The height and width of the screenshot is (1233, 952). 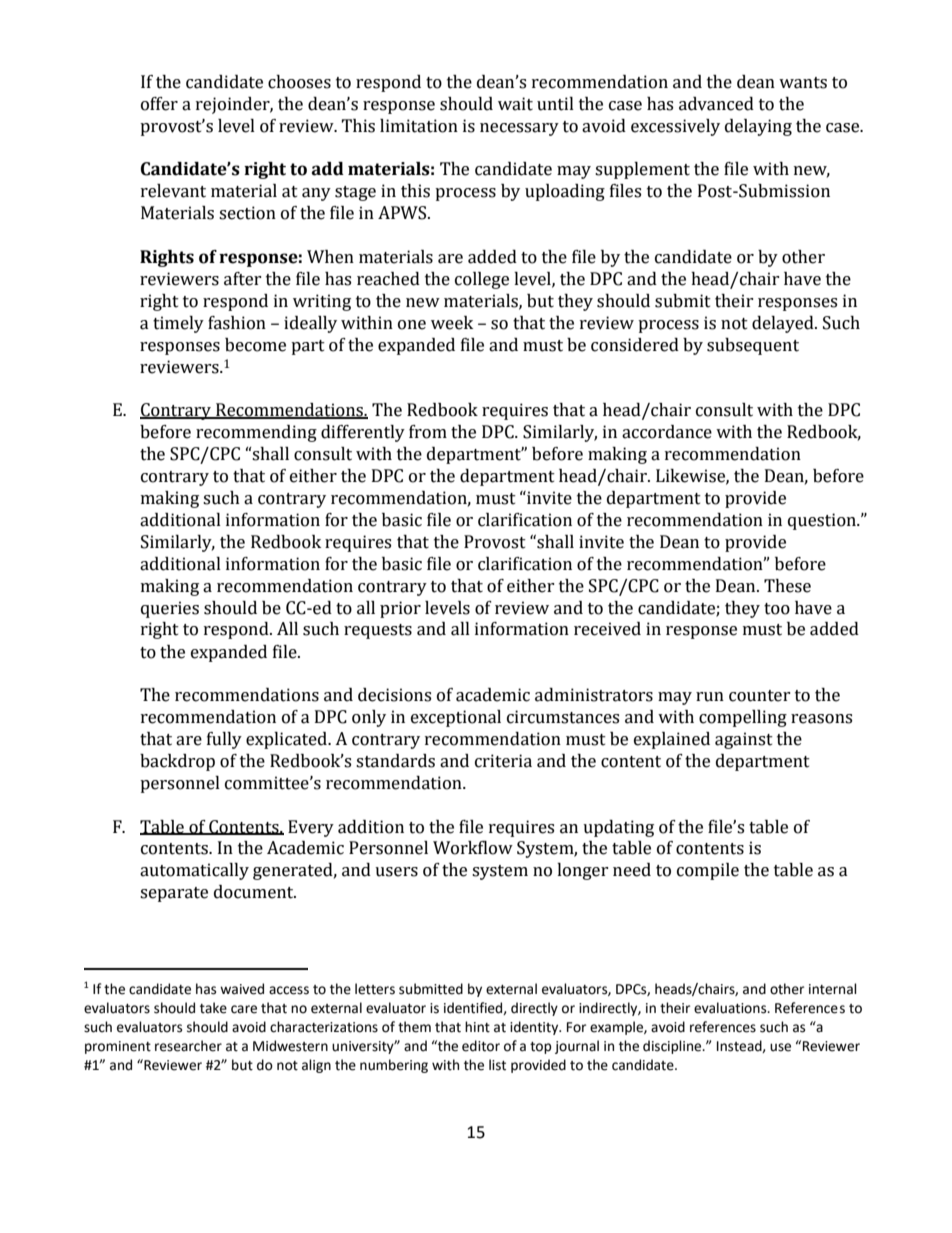 What do you see at coordinates (477, 1027) in the screenshot?
I see `hint` at bounding box center [477, 1027].
